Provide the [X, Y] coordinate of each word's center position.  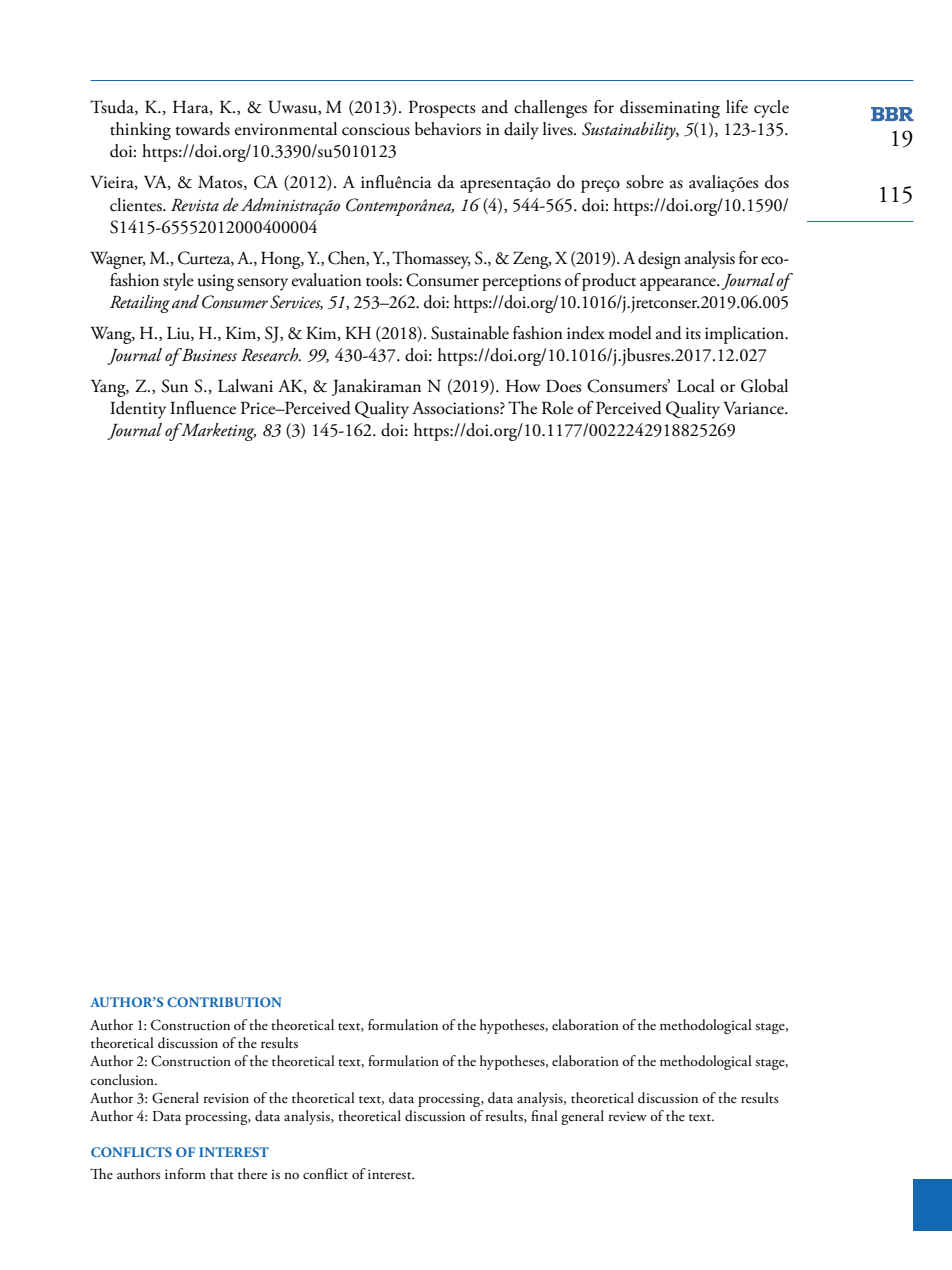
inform [185, 1173]
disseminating [670, 109]
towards [202, 129]
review [628, 1116]
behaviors [448, 129]
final [544, 1115]
